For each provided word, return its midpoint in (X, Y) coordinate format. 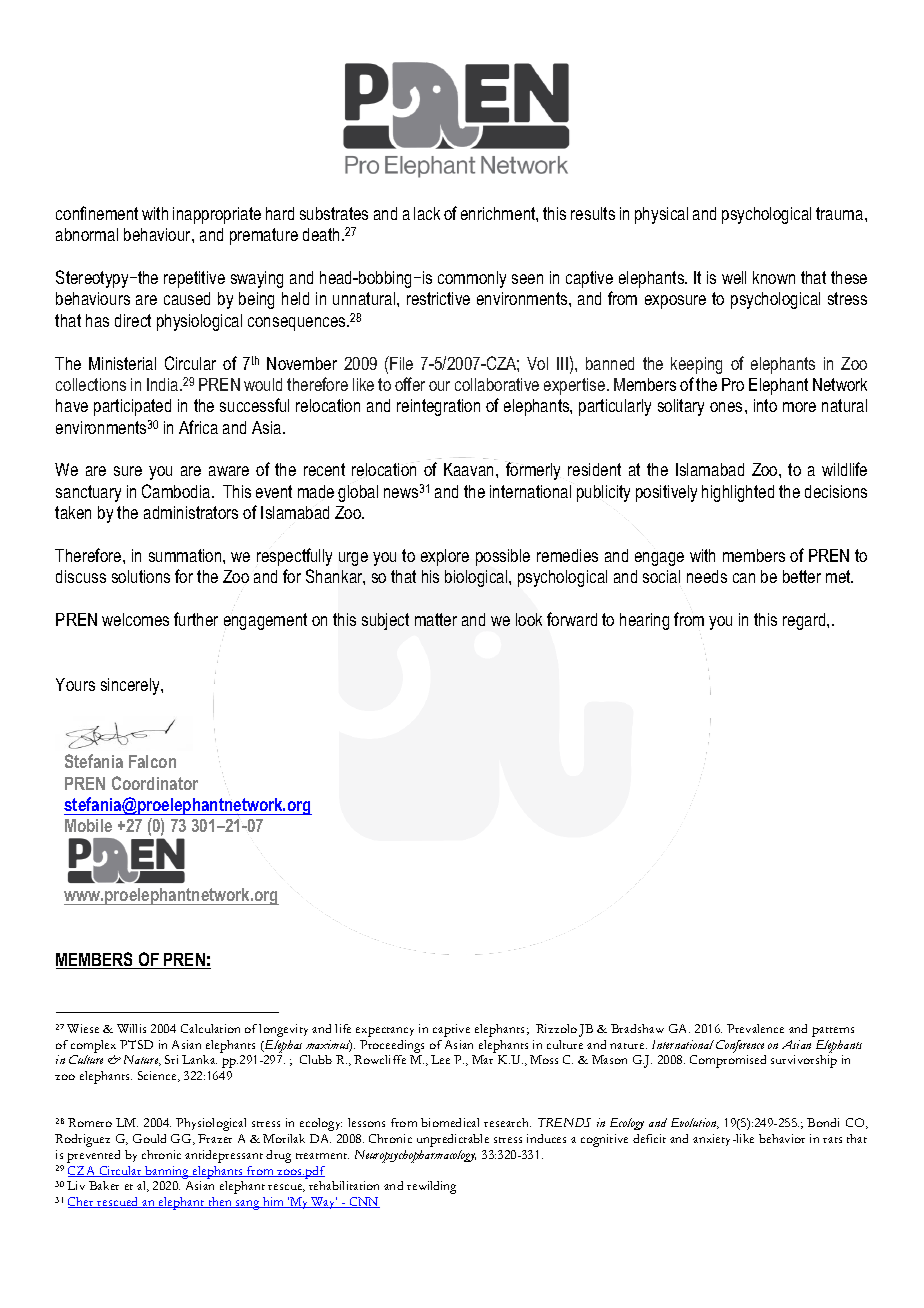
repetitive (194, 279)
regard (805, 621)
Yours (75, 684)
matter (436, 619)
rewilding (431, 1187)
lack (427, 213)
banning (167, 1172)
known (774, 277)
